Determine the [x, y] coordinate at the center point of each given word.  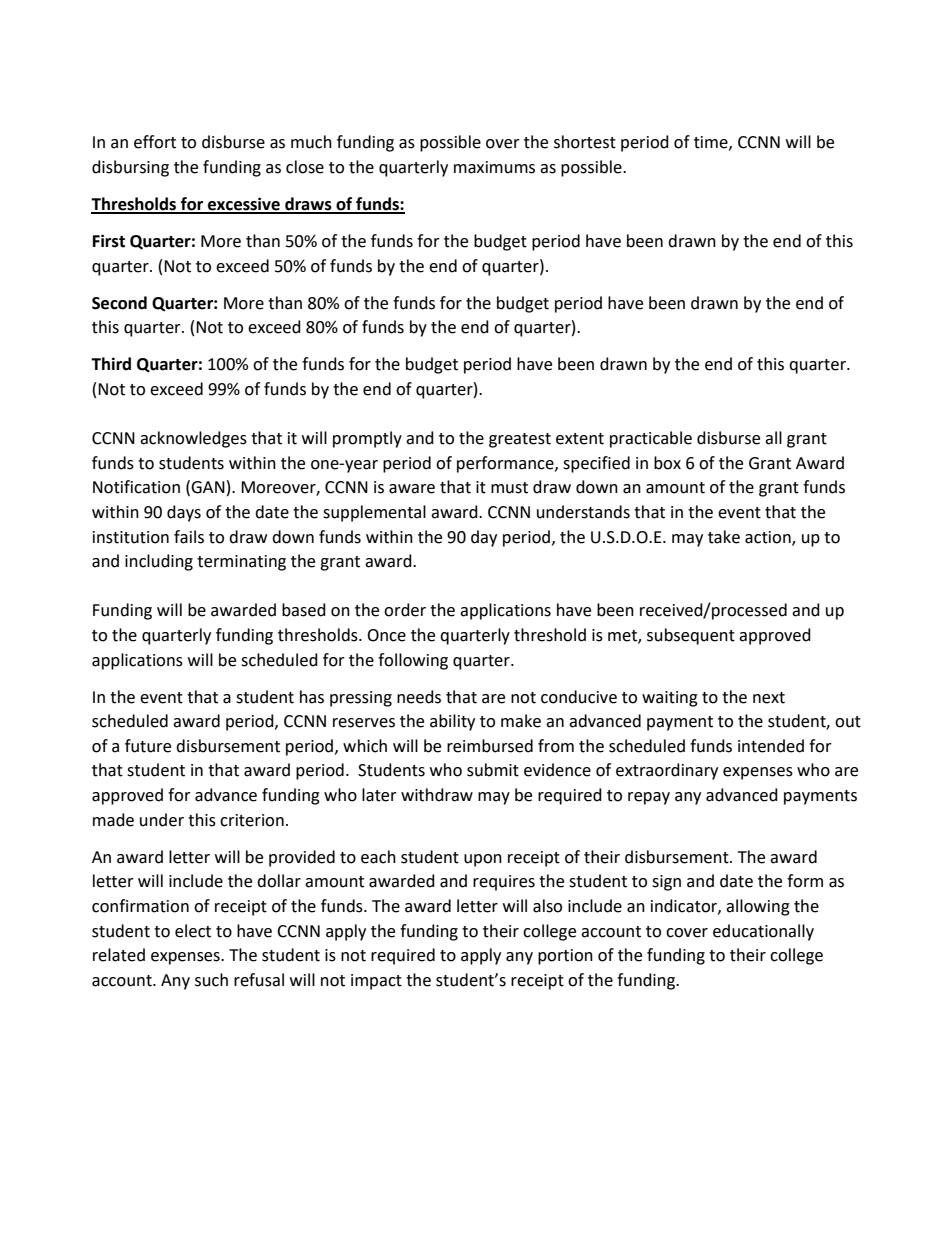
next [769, 698]
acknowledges [193, 439]
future [148, 746]
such [211, 980]
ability [452, 722]
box [667, 463]
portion [565, 957]
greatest [520, 440]
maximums [494, 167]
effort [155, 142]
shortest [585, 142]
